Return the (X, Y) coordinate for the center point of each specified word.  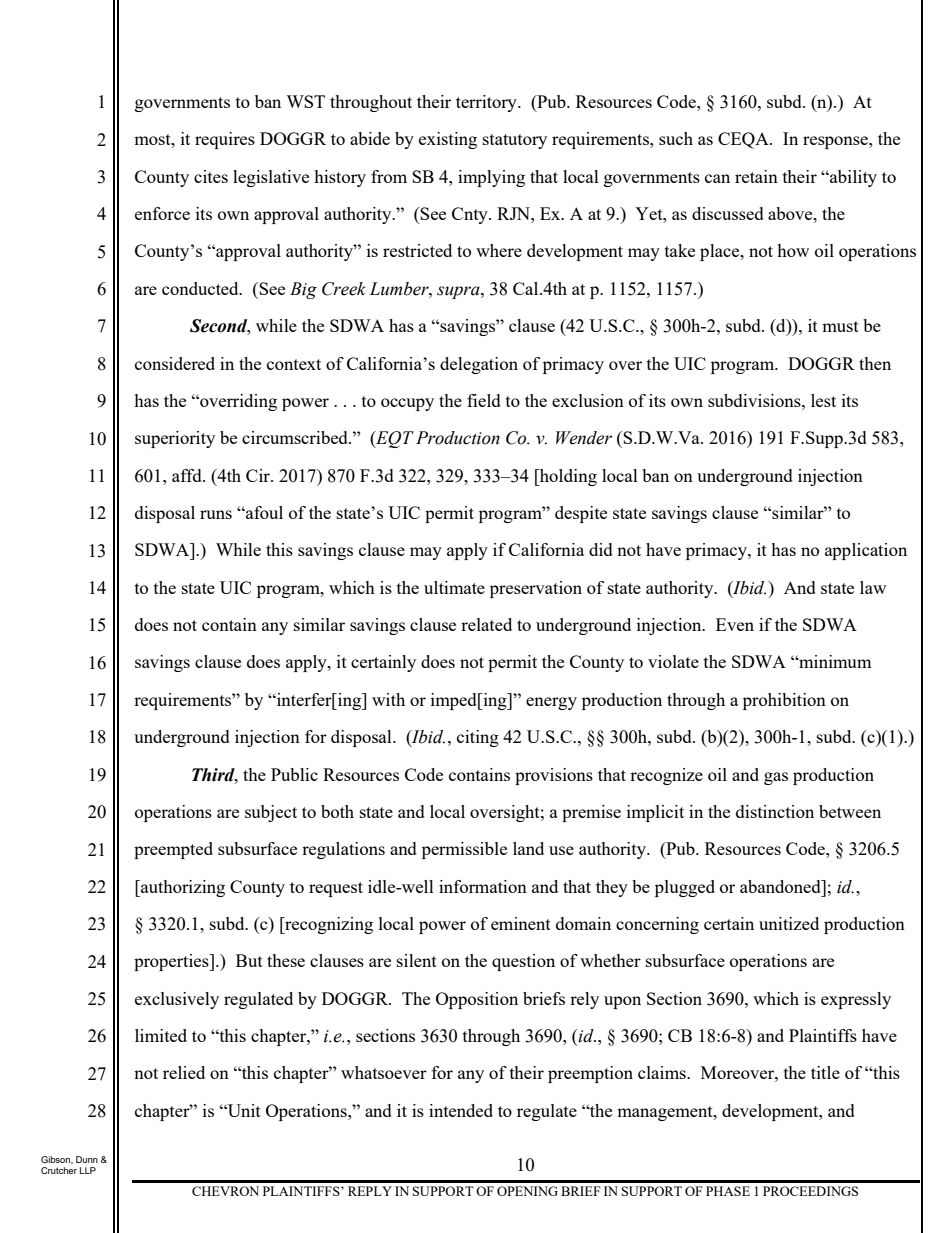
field (484, 400)
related (486, 624)
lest (823, 400)
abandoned (781, 886)
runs (216, 514)
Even (735, 624)
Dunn (87, 1159)
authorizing (182, 888)
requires (225, 140)
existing (448, 140)
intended (461, 1110)
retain (756, 176)
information (483, 886)
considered (175, 363)
